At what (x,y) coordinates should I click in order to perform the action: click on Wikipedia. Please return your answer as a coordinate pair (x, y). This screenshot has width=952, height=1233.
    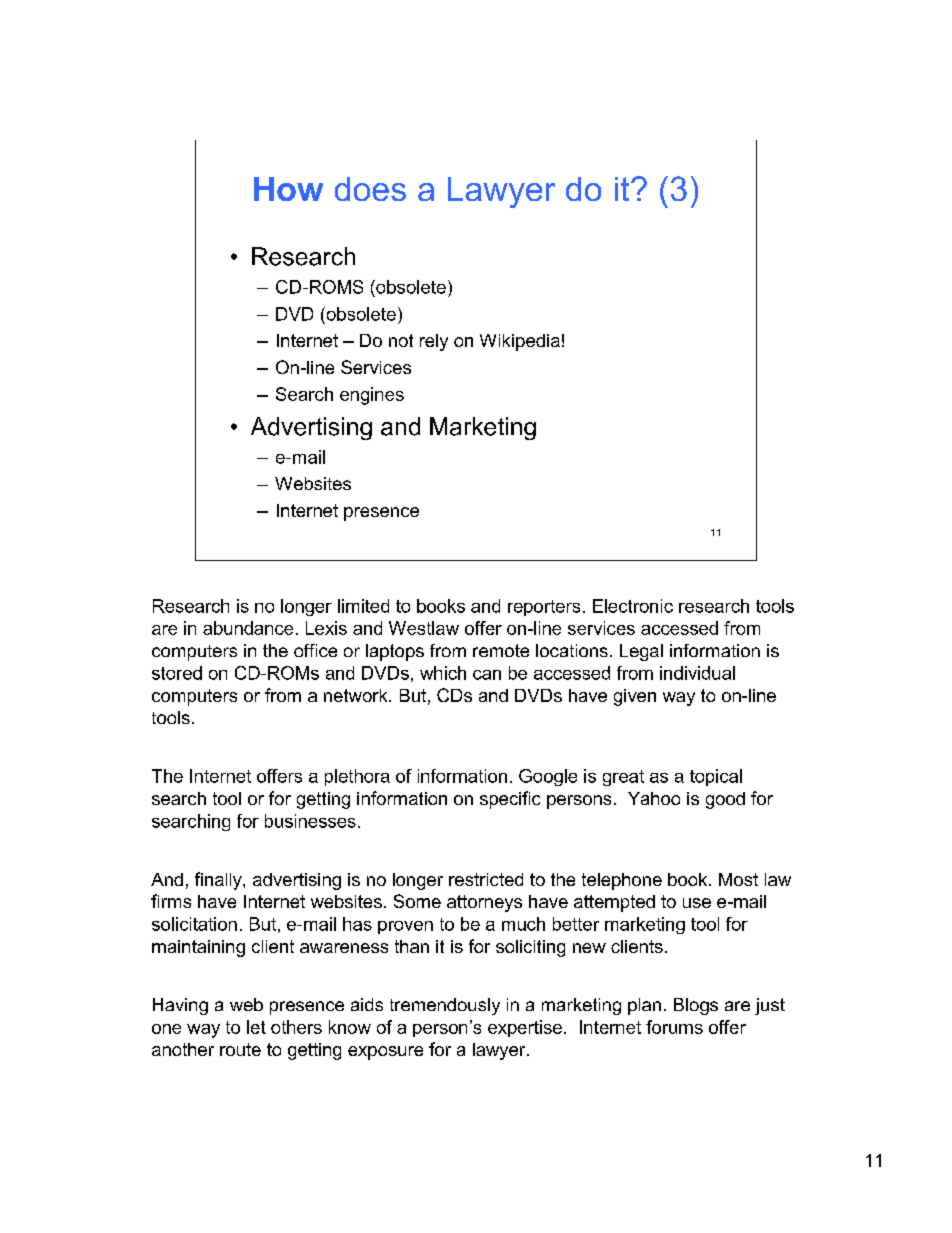
    Looking at the image, I should click on (520, 342).
